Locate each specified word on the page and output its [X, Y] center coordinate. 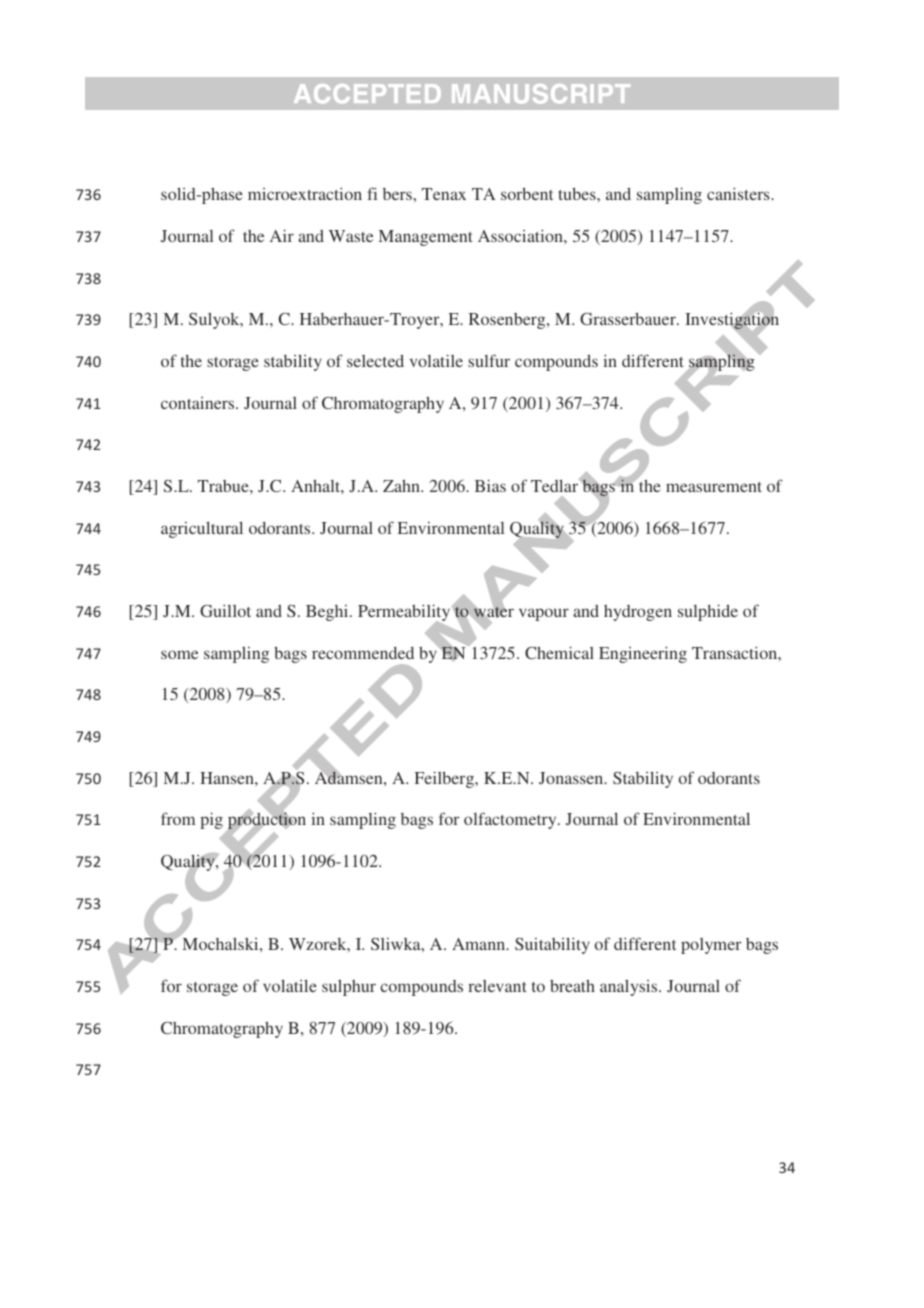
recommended [363, 653]
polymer [711, 946]
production [266, 821]
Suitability [552, 945]
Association [521, 235]
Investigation [732, 321]
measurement [714, 487]
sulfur [489, 360]
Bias [490, 485]
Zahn [402, 486]
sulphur [349, 987]
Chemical [559, 652]
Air [282, 235]
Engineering [643, 654]
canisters [739, 193]
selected [375, 360]
